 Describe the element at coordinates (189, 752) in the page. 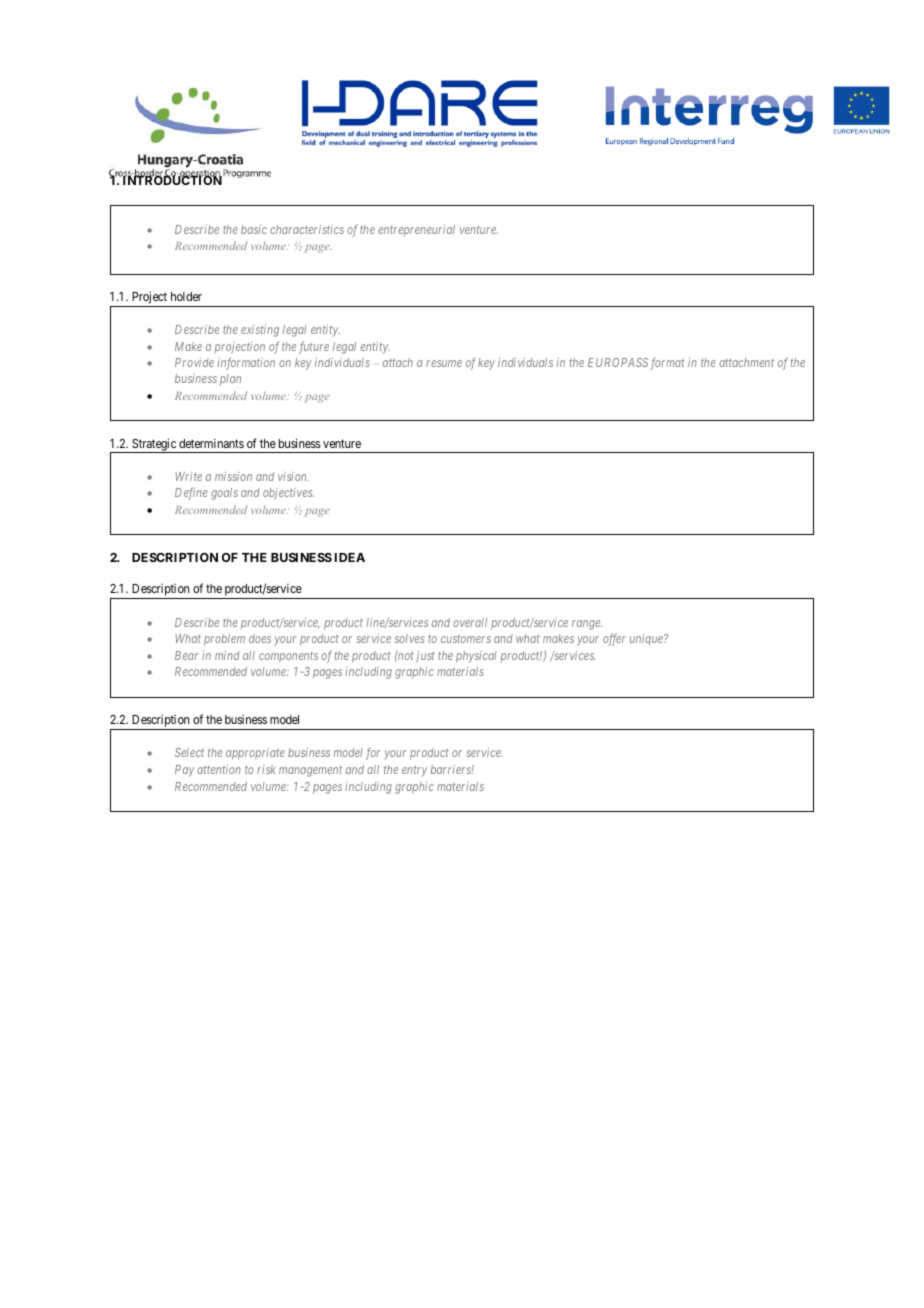

I see `Select` at that location.
